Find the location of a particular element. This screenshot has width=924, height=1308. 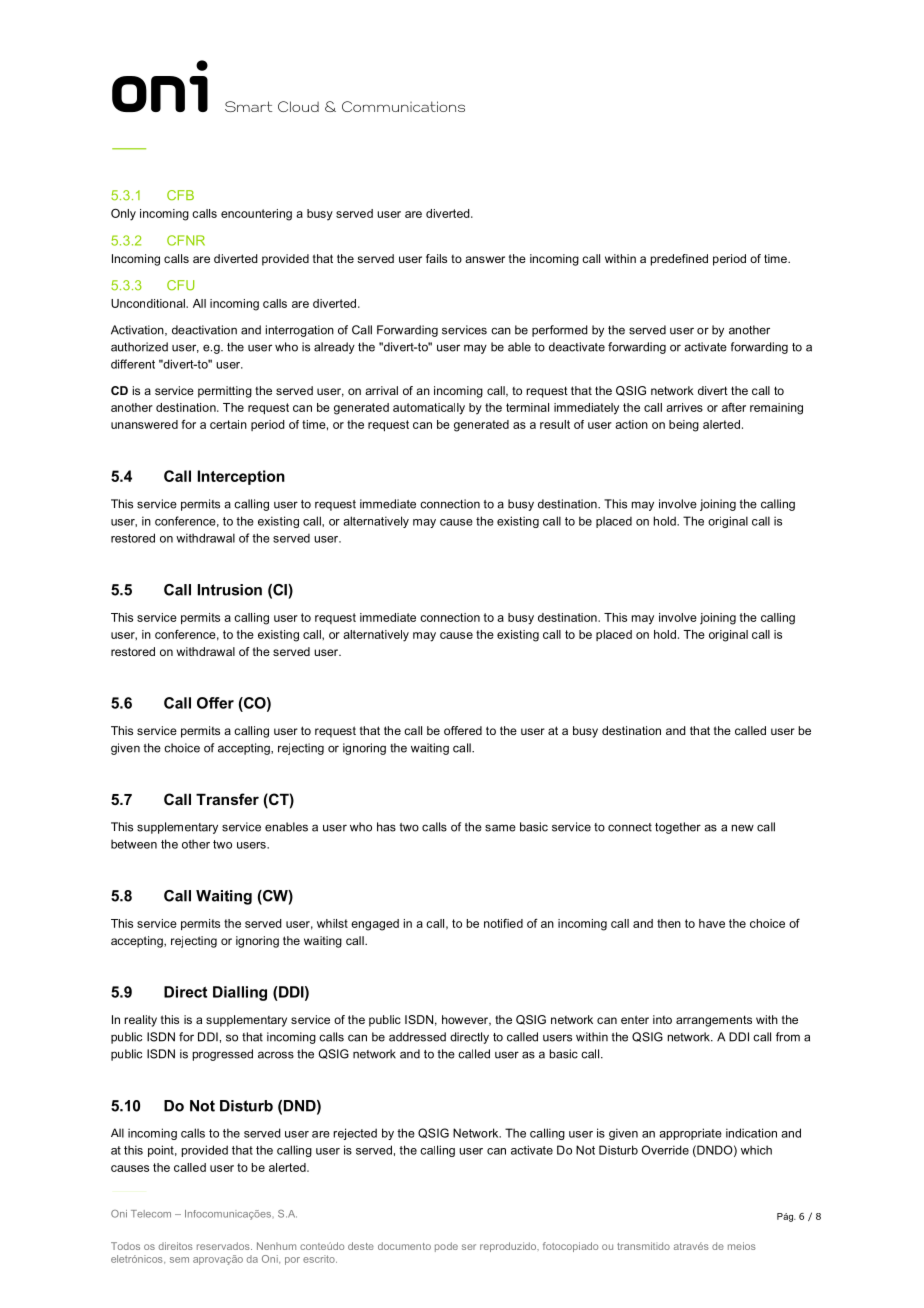

CFB is located at coordinates (180, 195).
